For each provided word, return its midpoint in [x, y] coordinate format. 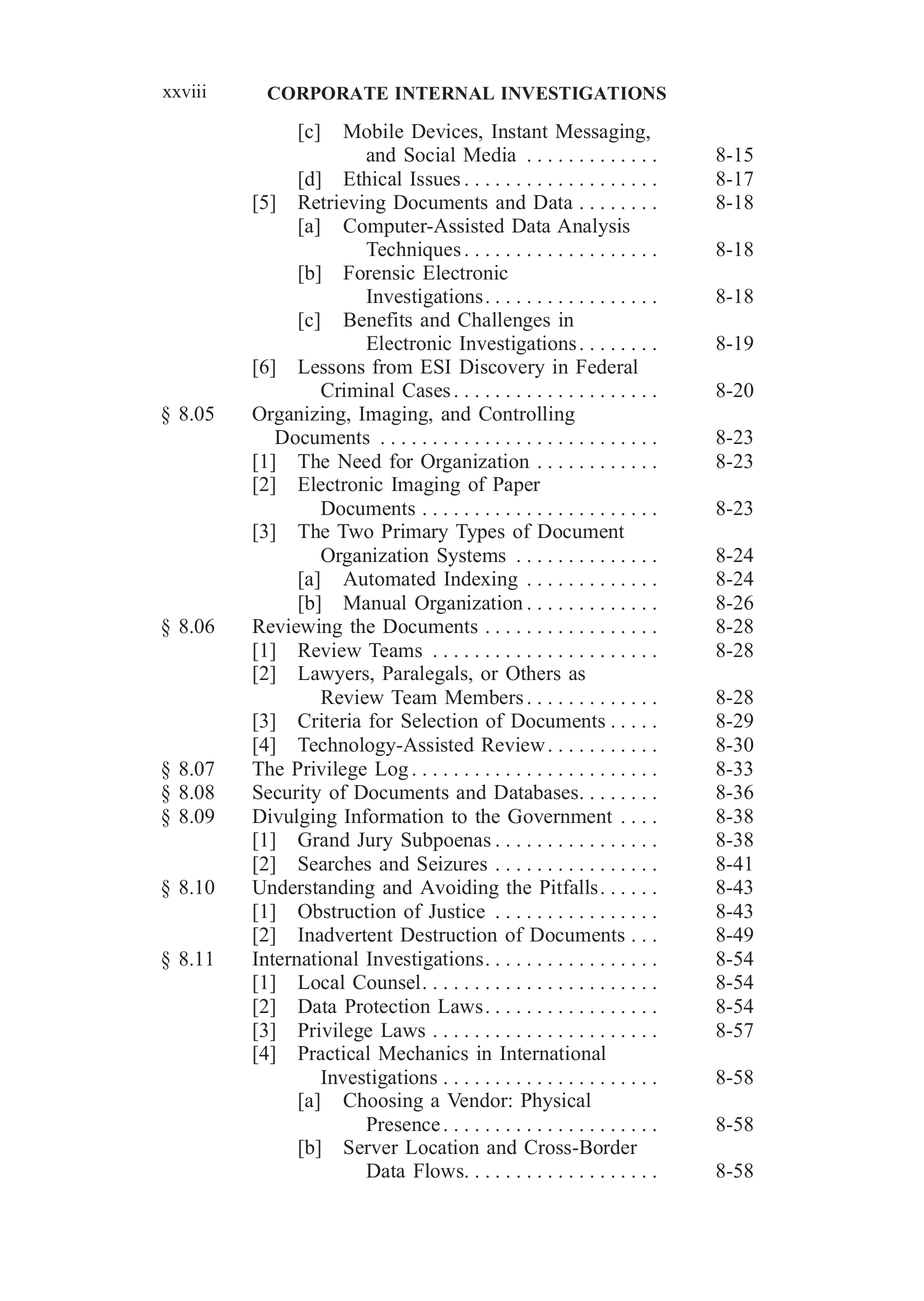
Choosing [383, 1102]
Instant [520, 131]
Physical [556, 1102]
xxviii [184, 91]
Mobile [373, 131]
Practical [334, 1053]
